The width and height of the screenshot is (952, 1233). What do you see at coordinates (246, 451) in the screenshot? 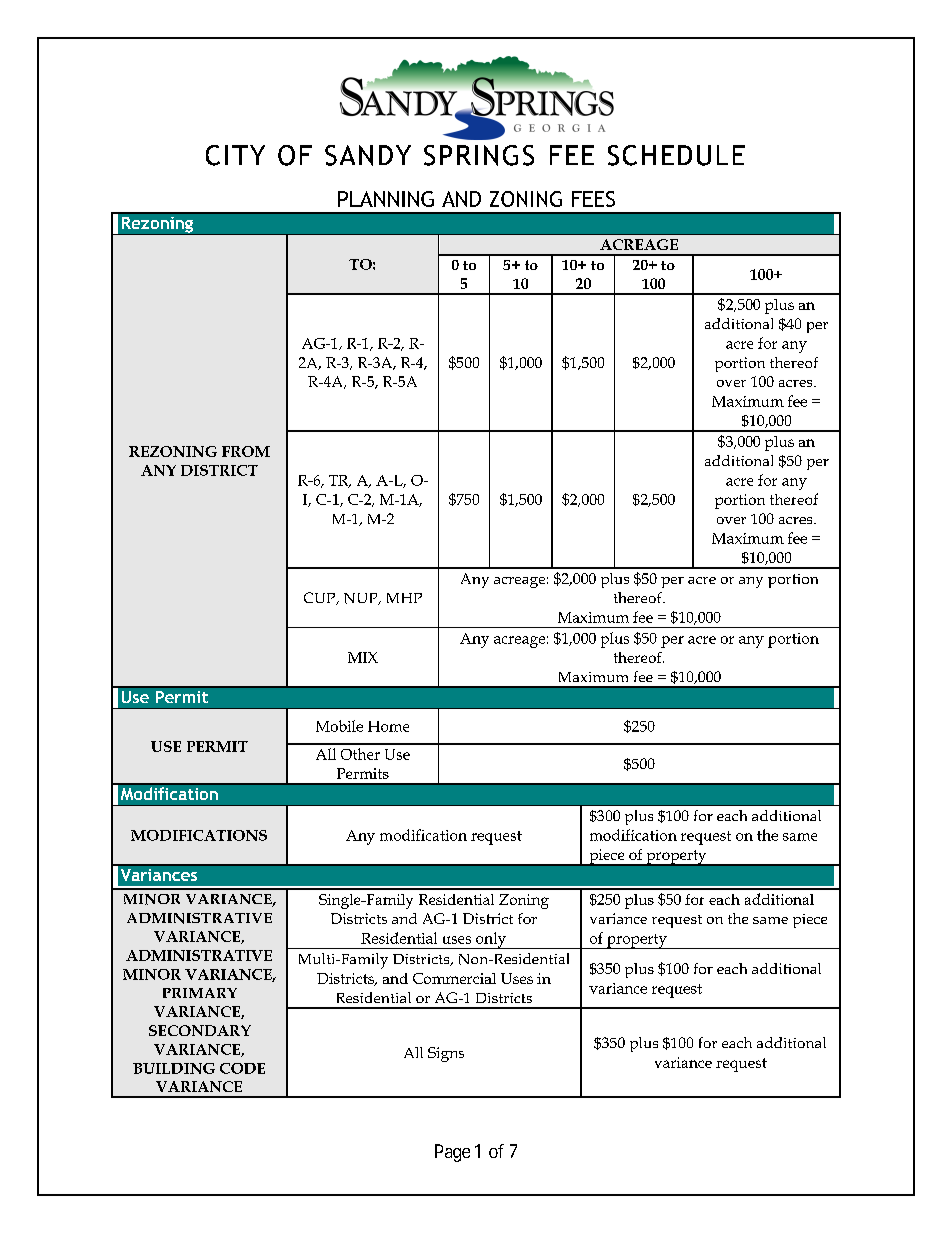
I see `FROM` at bounding box center [246, 451].
